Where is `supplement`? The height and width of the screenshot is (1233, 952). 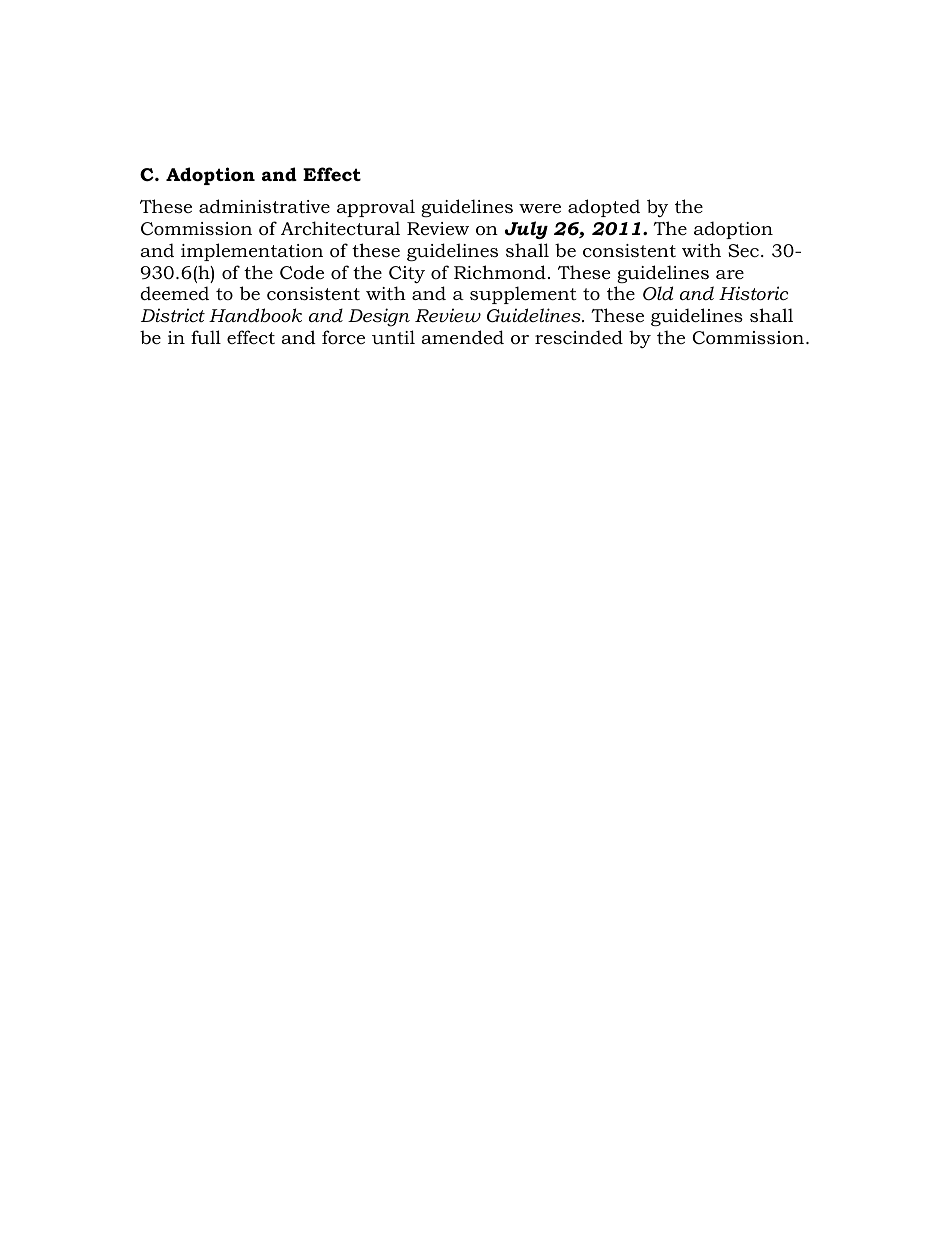
supplement is located at coordinates (523, 295).
